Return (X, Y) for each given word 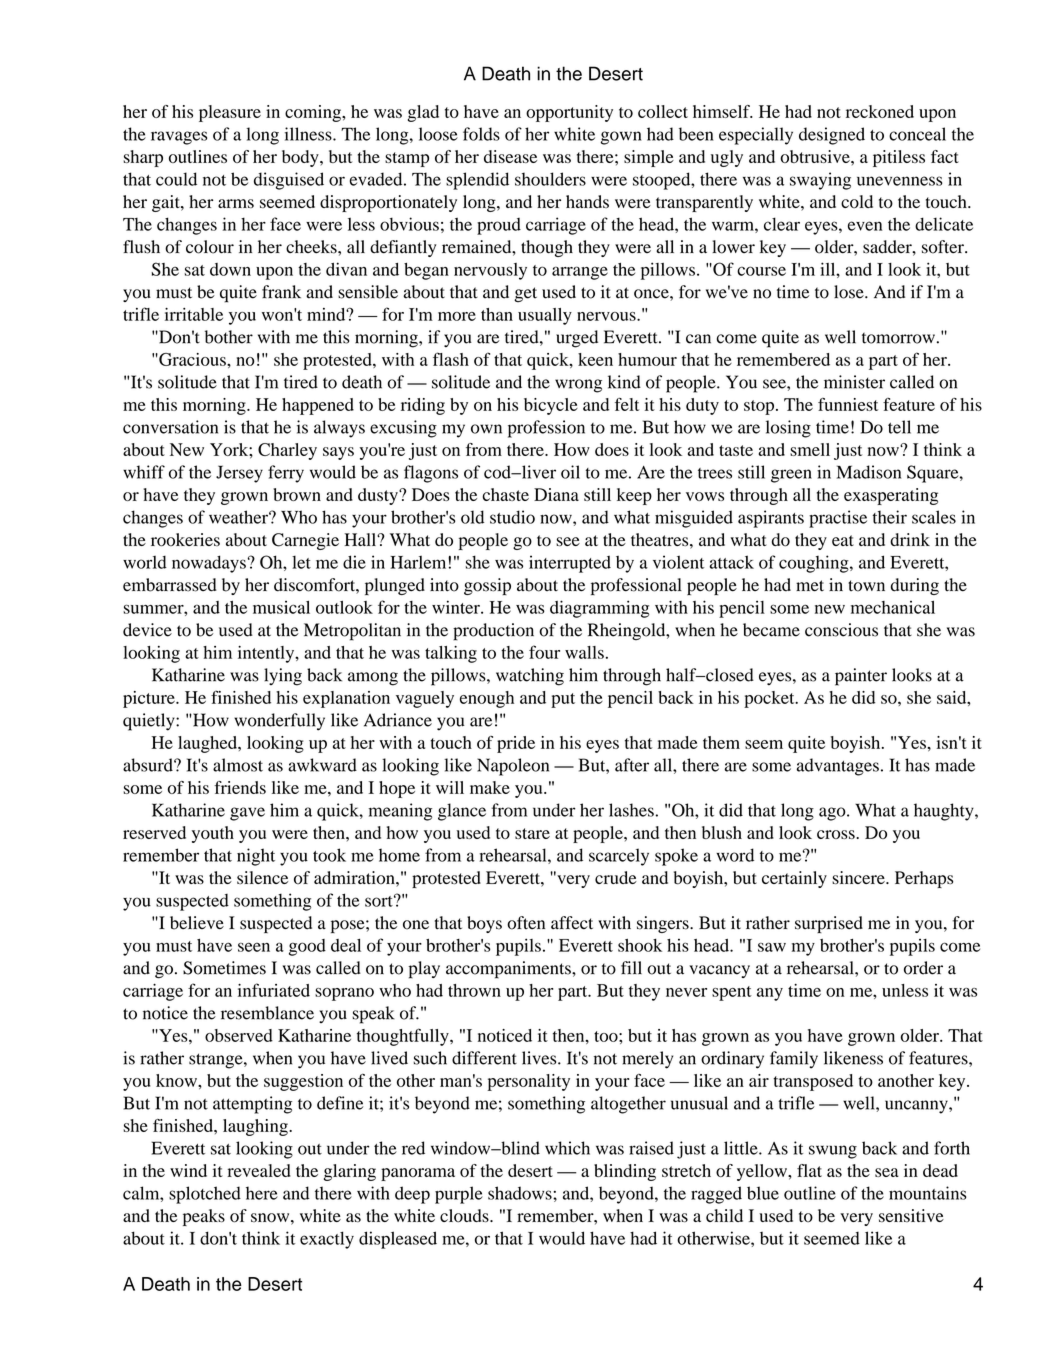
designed (832, 136)
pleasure (230, 113)
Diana (556, 494)
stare (532, 833)
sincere (859, 877)
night (256, 857)
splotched (205, 1195)
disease (510, 156)
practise (838, 519)
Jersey (239, 474)
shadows (521, 1193)
